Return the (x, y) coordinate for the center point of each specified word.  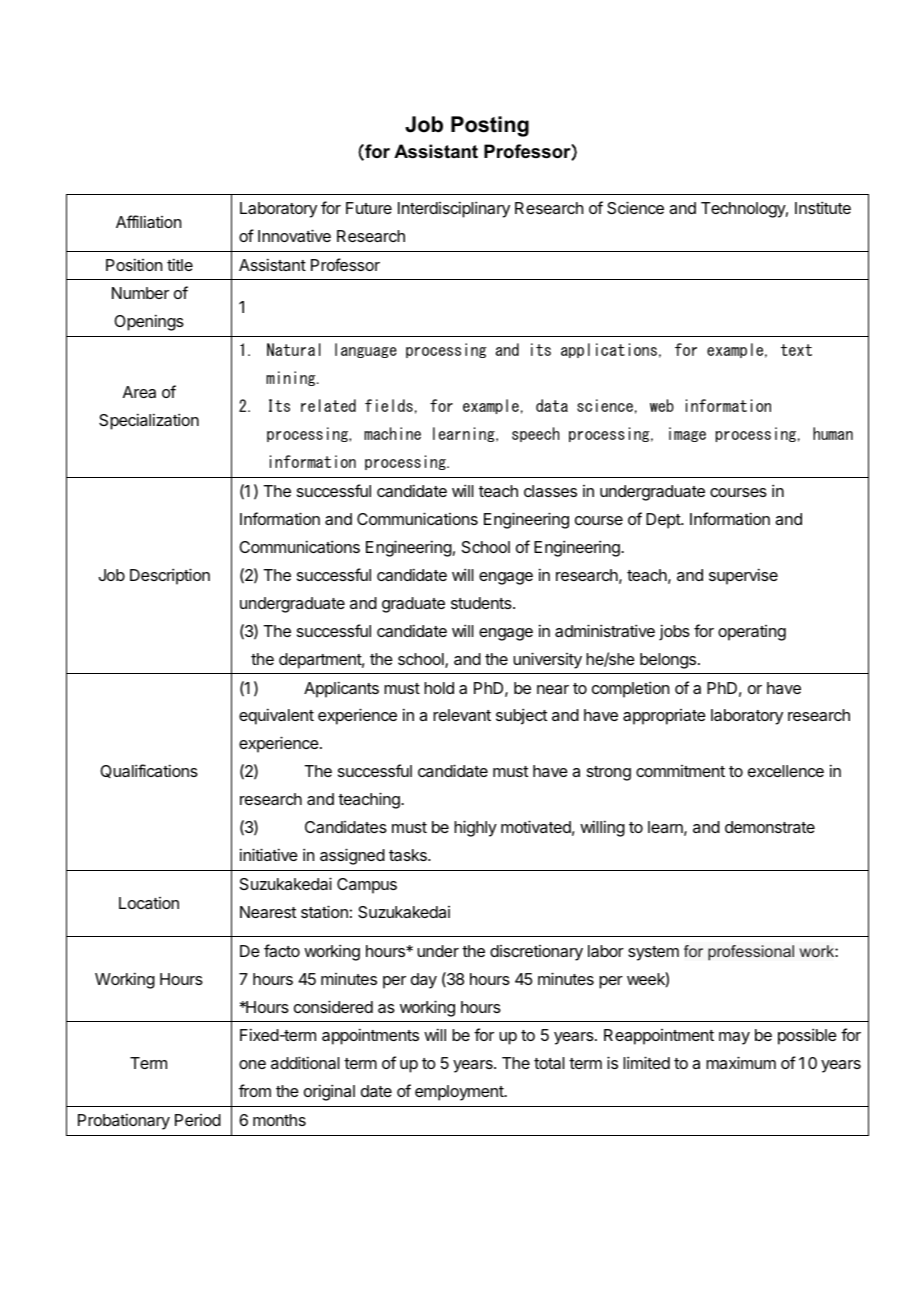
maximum (741, 1062)
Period (198, 1120)
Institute (823, 207)
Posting (490, 126)
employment (460, 1093)
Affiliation (148, 221)
